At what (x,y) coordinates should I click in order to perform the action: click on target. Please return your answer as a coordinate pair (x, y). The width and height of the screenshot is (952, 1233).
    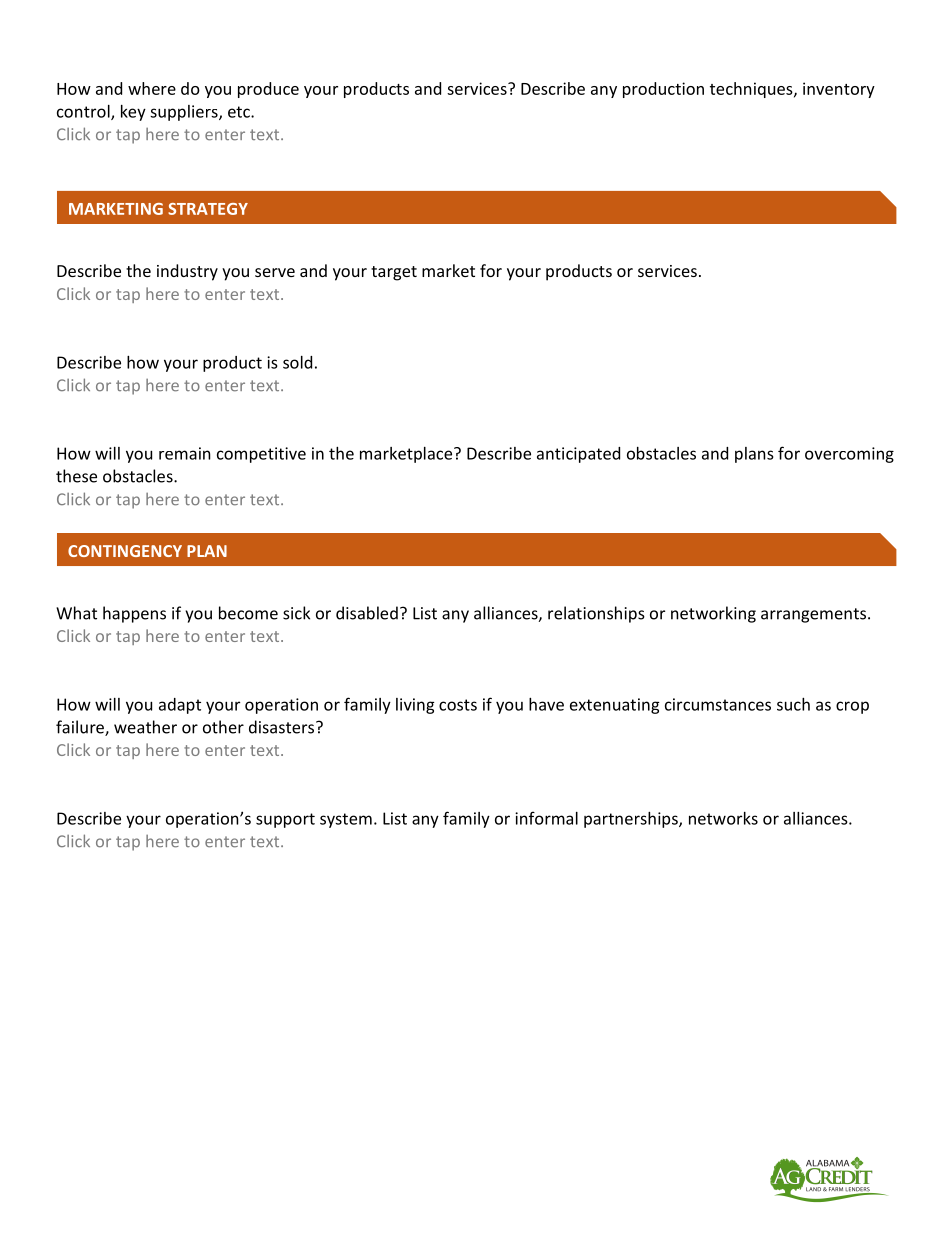
    Looking at the image, I should click on (394, 273).
